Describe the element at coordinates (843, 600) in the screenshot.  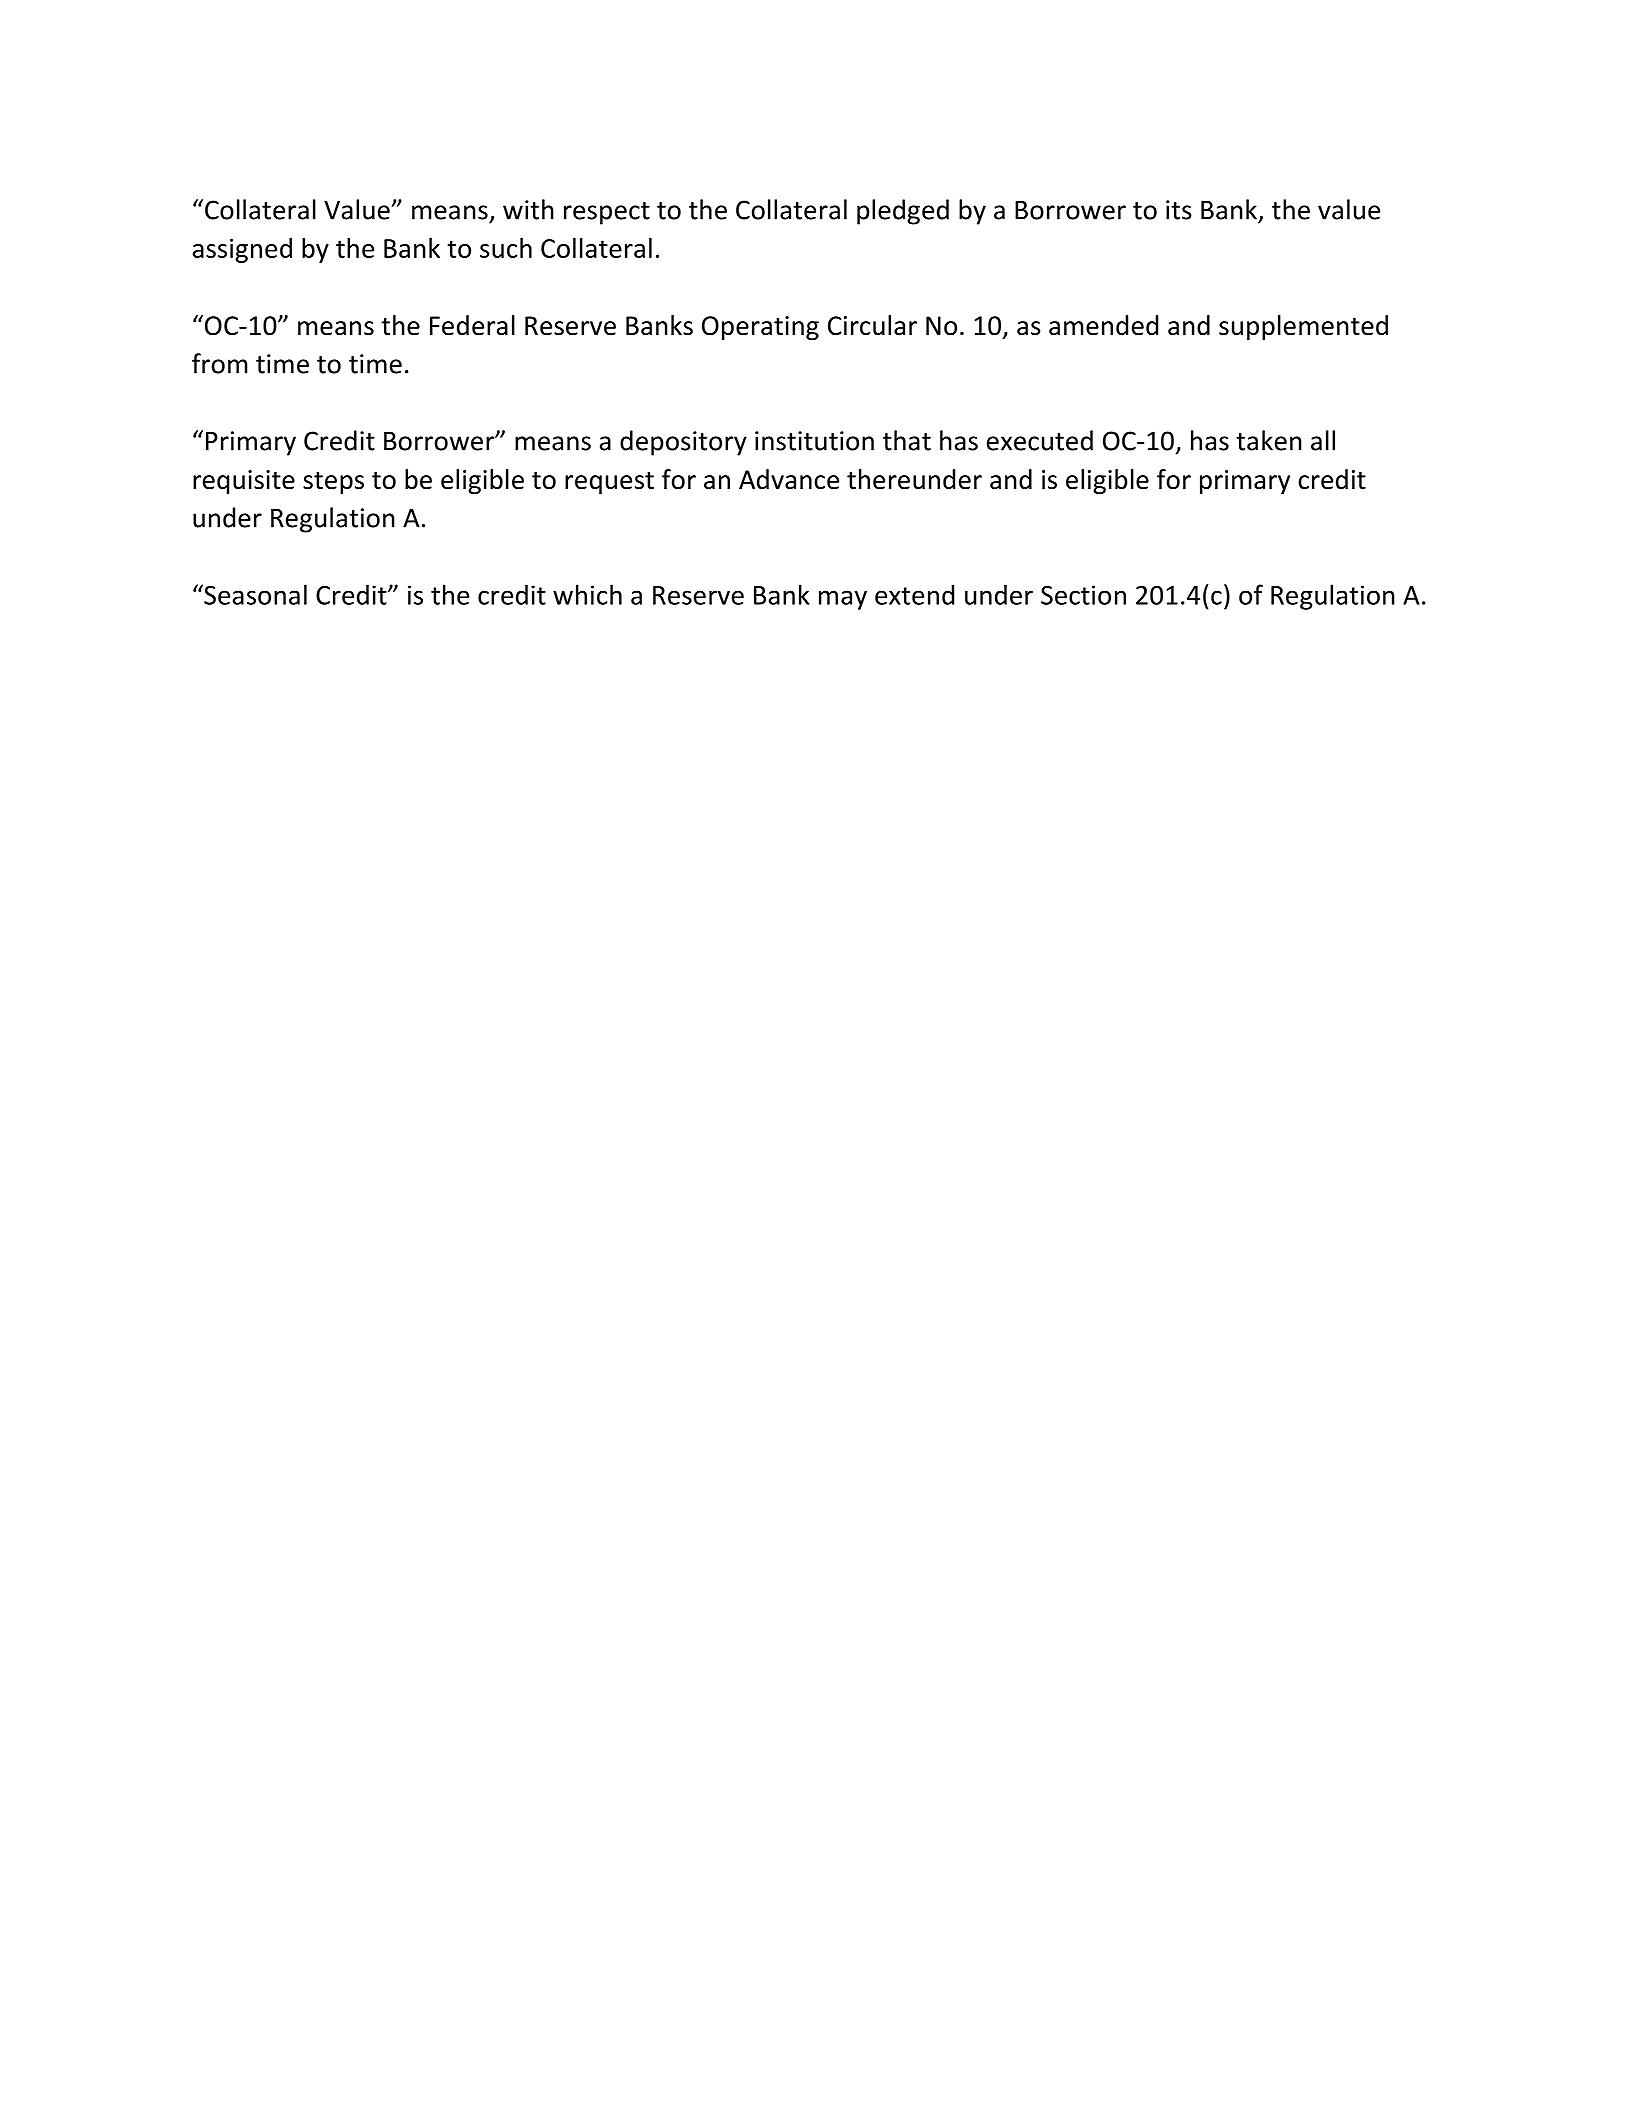
I see `may` at that location.
